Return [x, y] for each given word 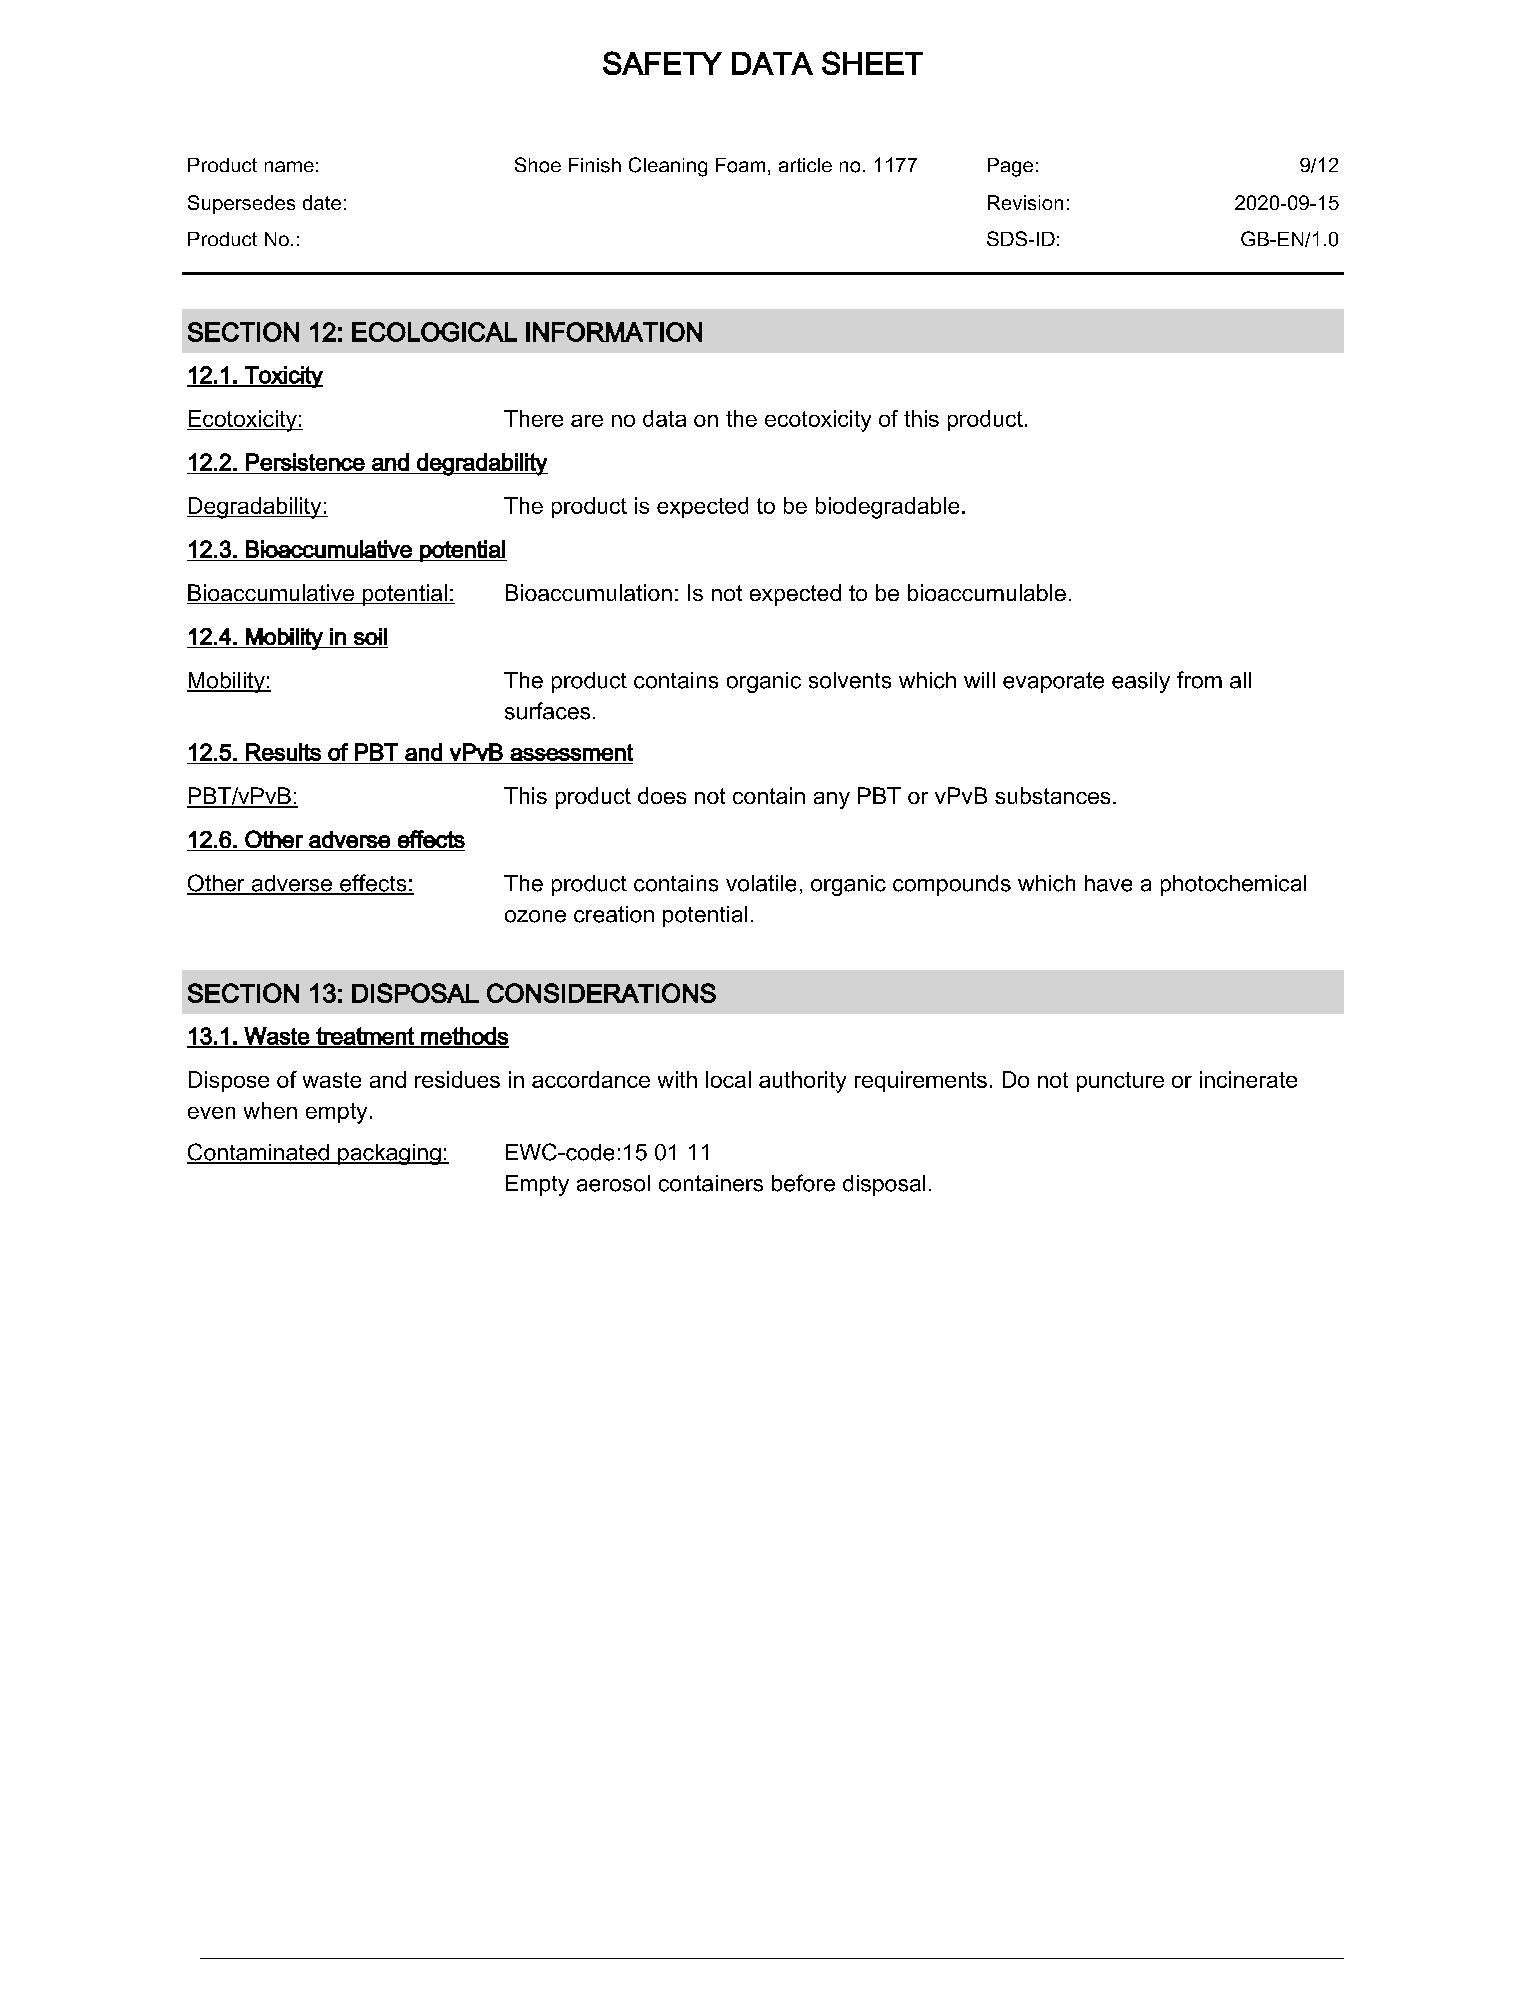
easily [1141, 682]
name [289, 166]
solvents [850, 680]
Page [1010, 167]
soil [370, 636]
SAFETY [662, 63]
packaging [389, 1154]
